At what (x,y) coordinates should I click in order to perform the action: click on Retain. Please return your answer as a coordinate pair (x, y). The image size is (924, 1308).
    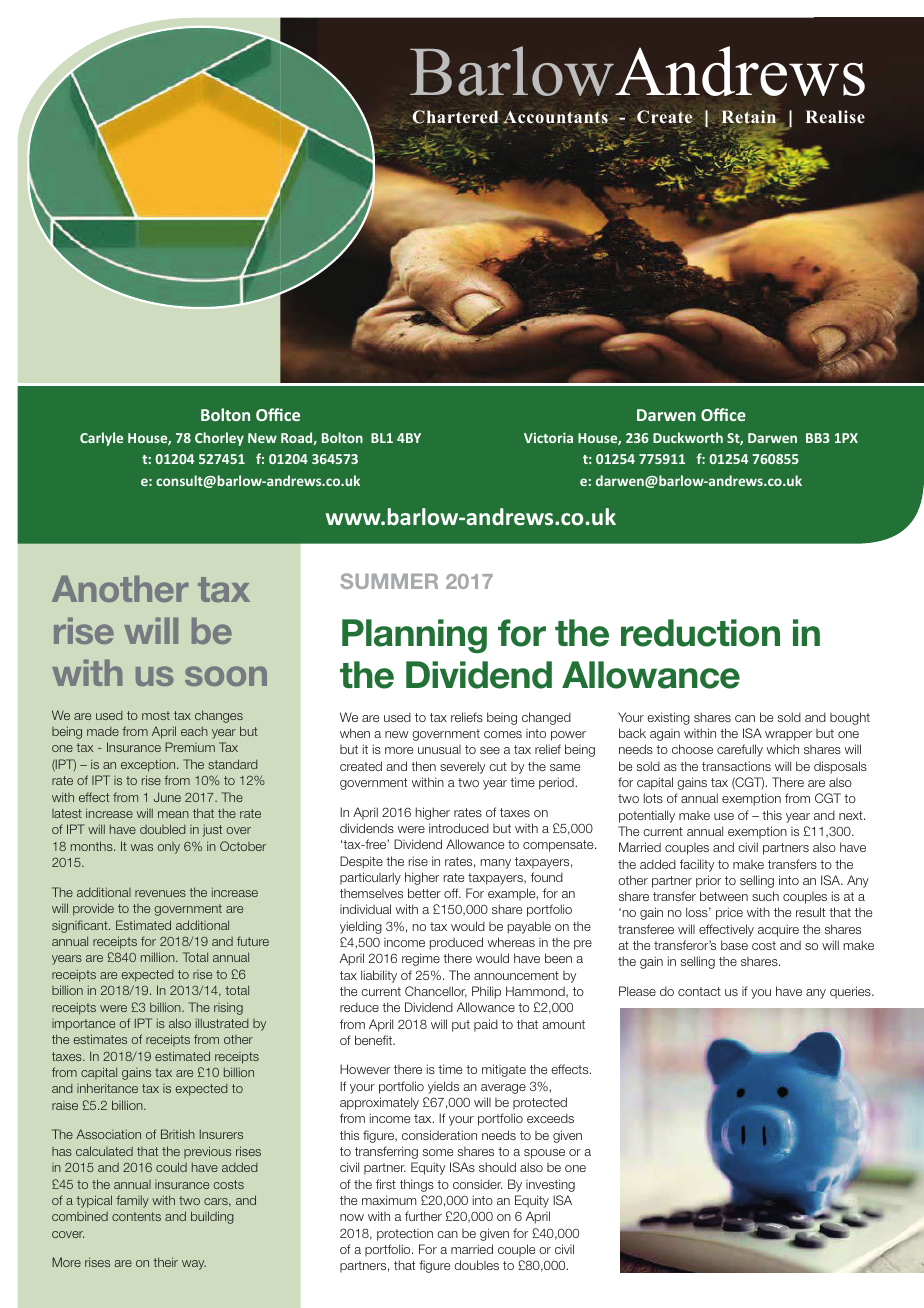
    Looking at the image, I should click on (749, 117).
